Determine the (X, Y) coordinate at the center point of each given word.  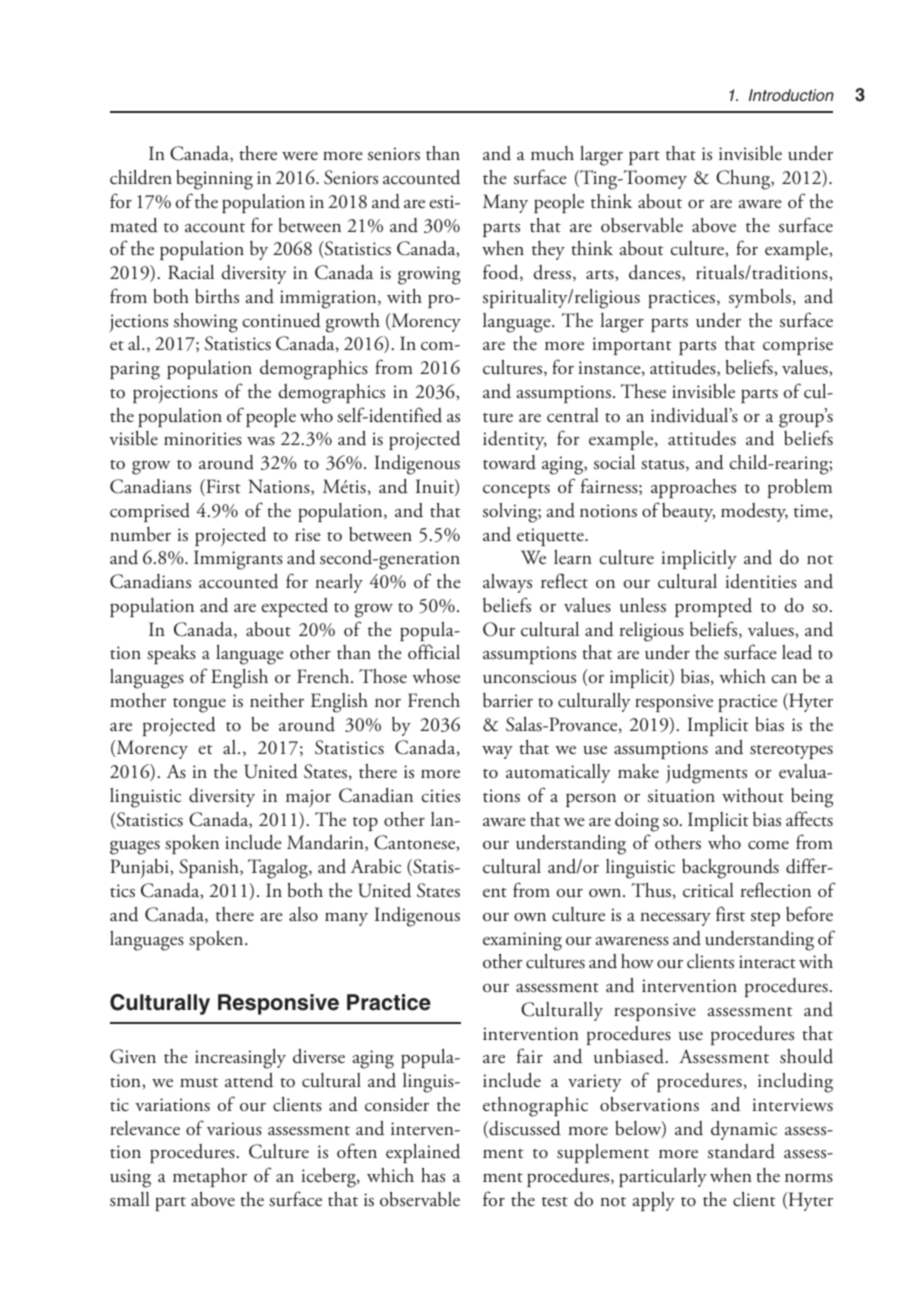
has (433, 1175)
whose (436, 676)
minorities (203, 439)
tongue (199, 705)
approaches (693, 488)
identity (515, 440)
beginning (214, 180)
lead (797, 652)
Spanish (210, 868)
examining (522, 941)
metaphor (210, 1177)
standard (741, 1151)
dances (656, 273)
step (765, 919)
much (552, 153)
